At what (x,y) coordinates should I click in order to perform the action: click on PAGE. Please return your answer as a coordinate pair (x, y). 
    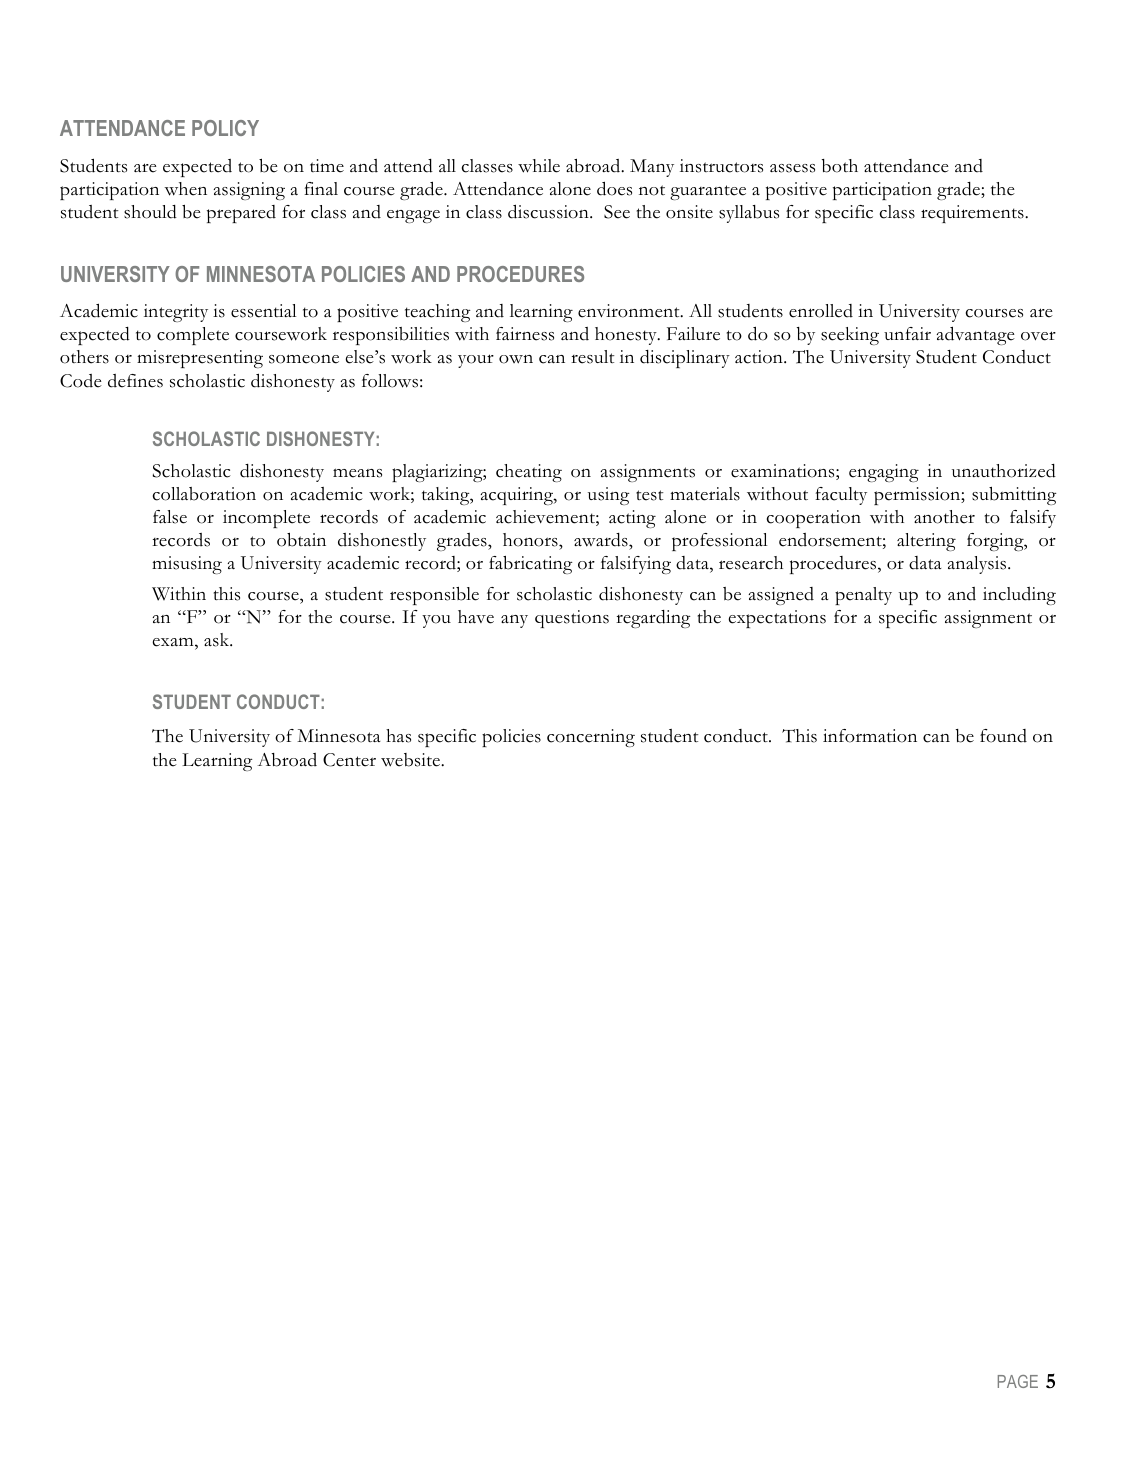
    Looking at the image, I should click on (1018, 1381).
